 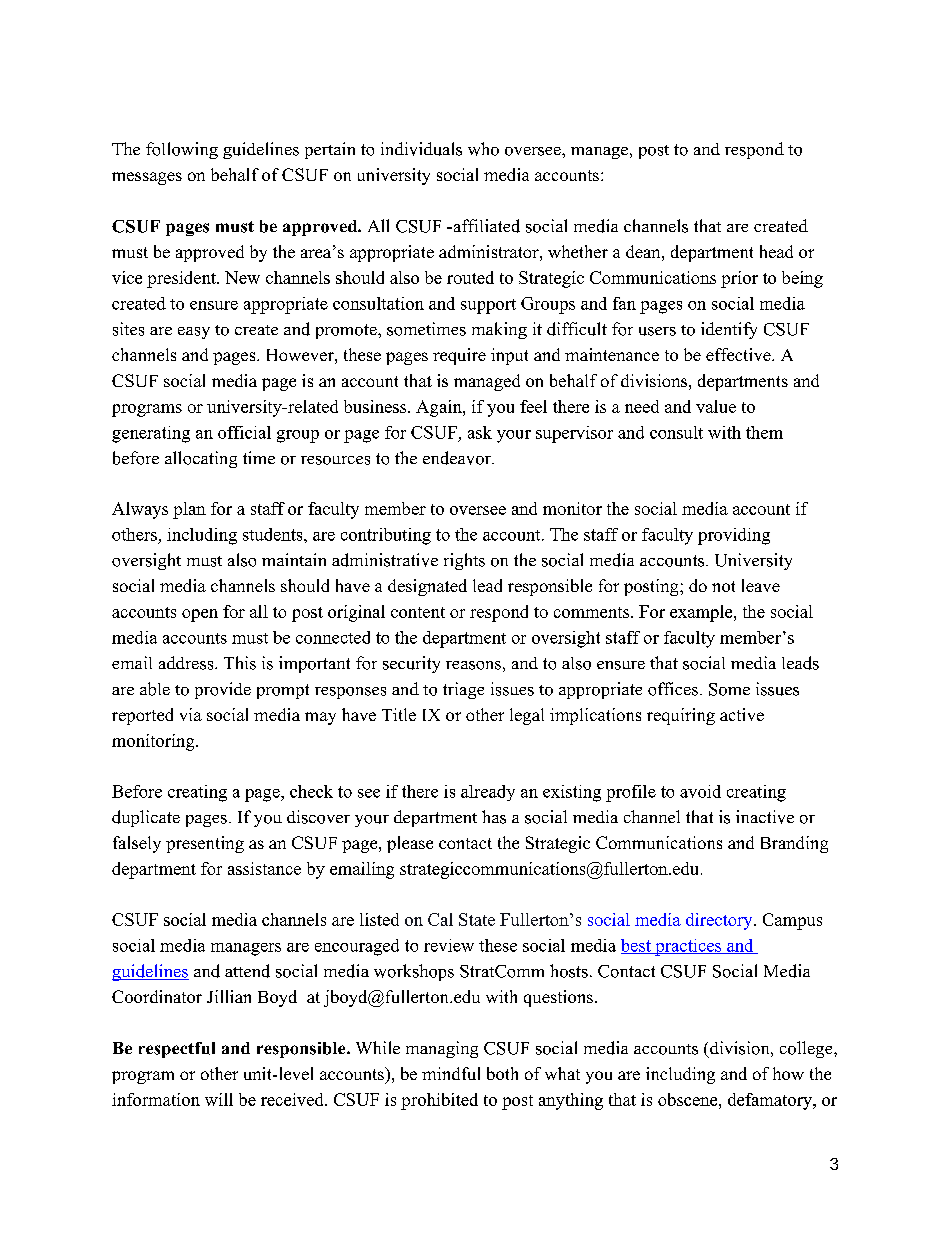 I want to click on them, so click(x=764, y=432).
